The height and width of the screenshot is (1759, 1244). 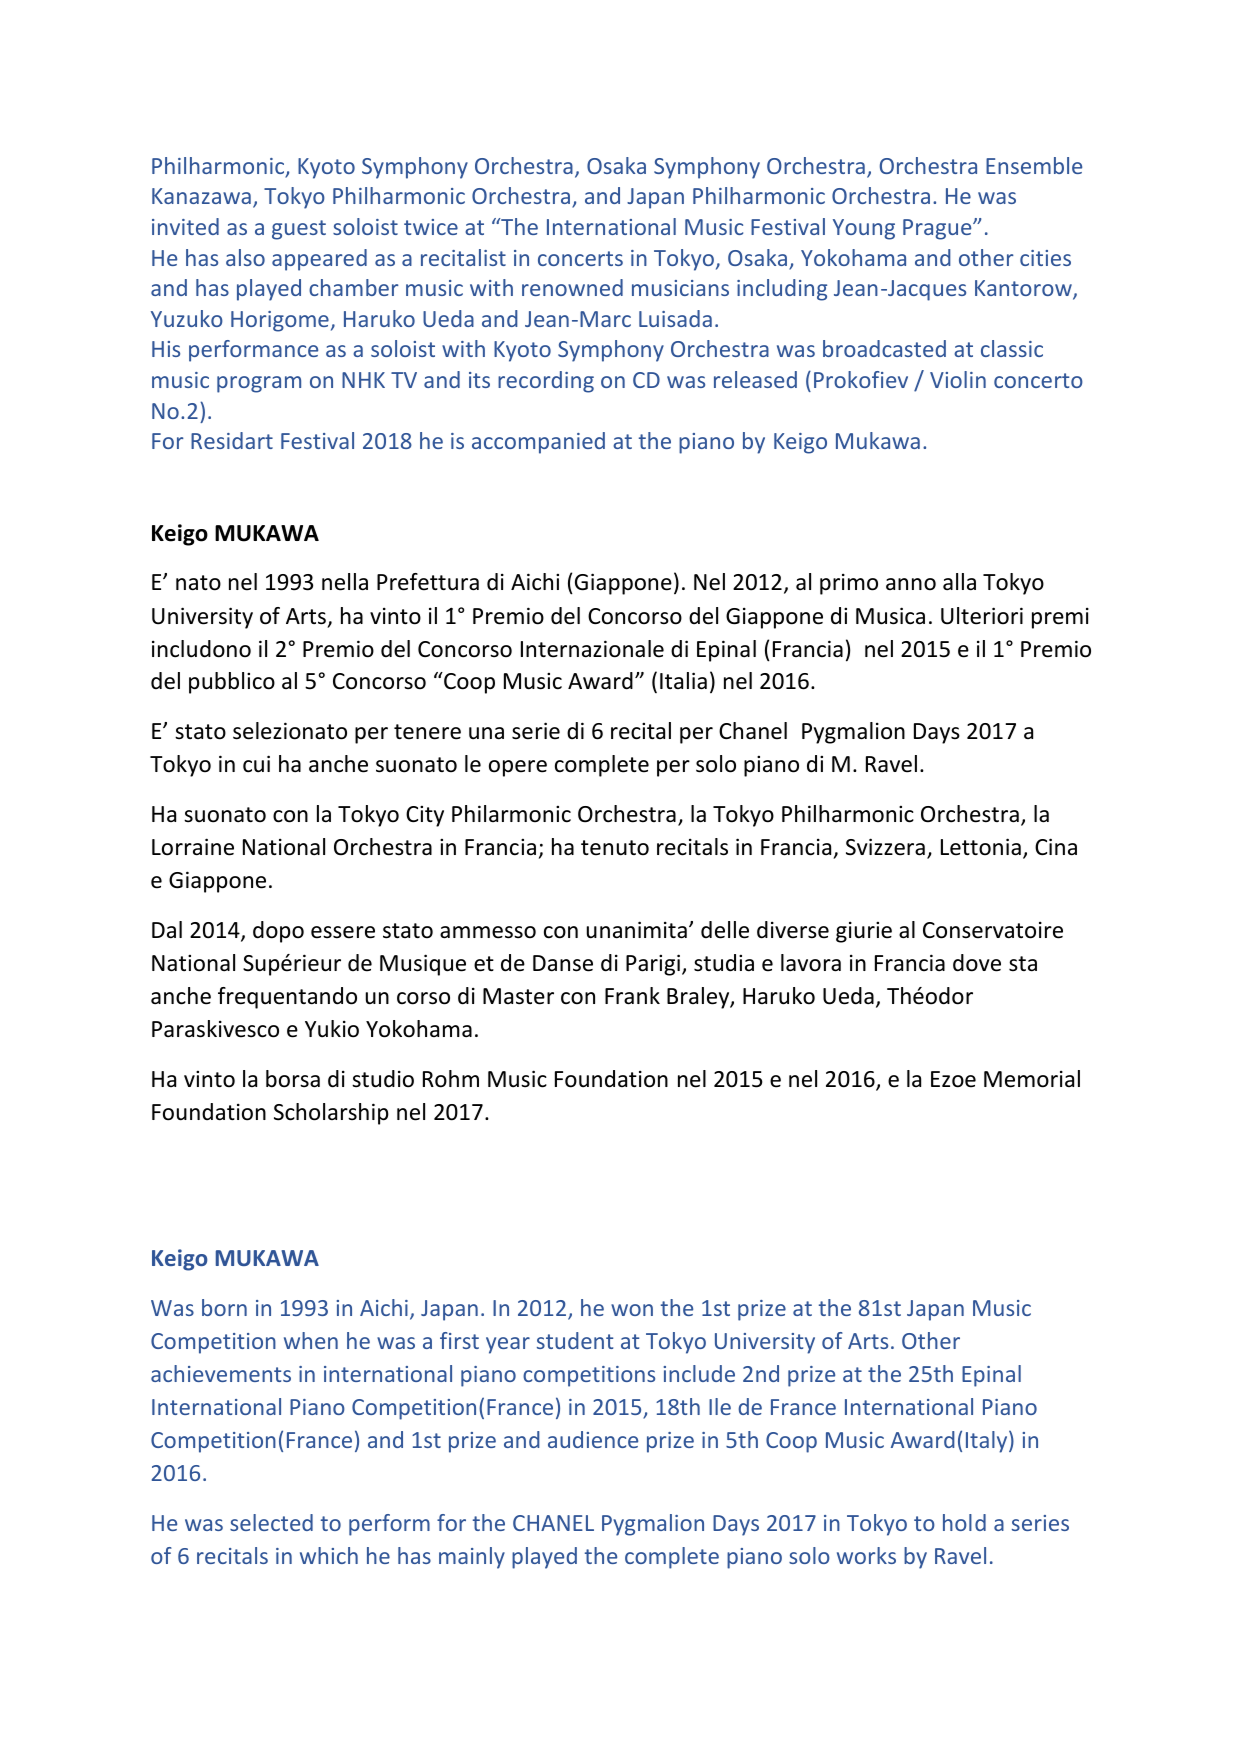 What do you see at coordinates (1032, 1079) in the screenshot?
I see `Memorial` at bounding box center [1032, 1079].
